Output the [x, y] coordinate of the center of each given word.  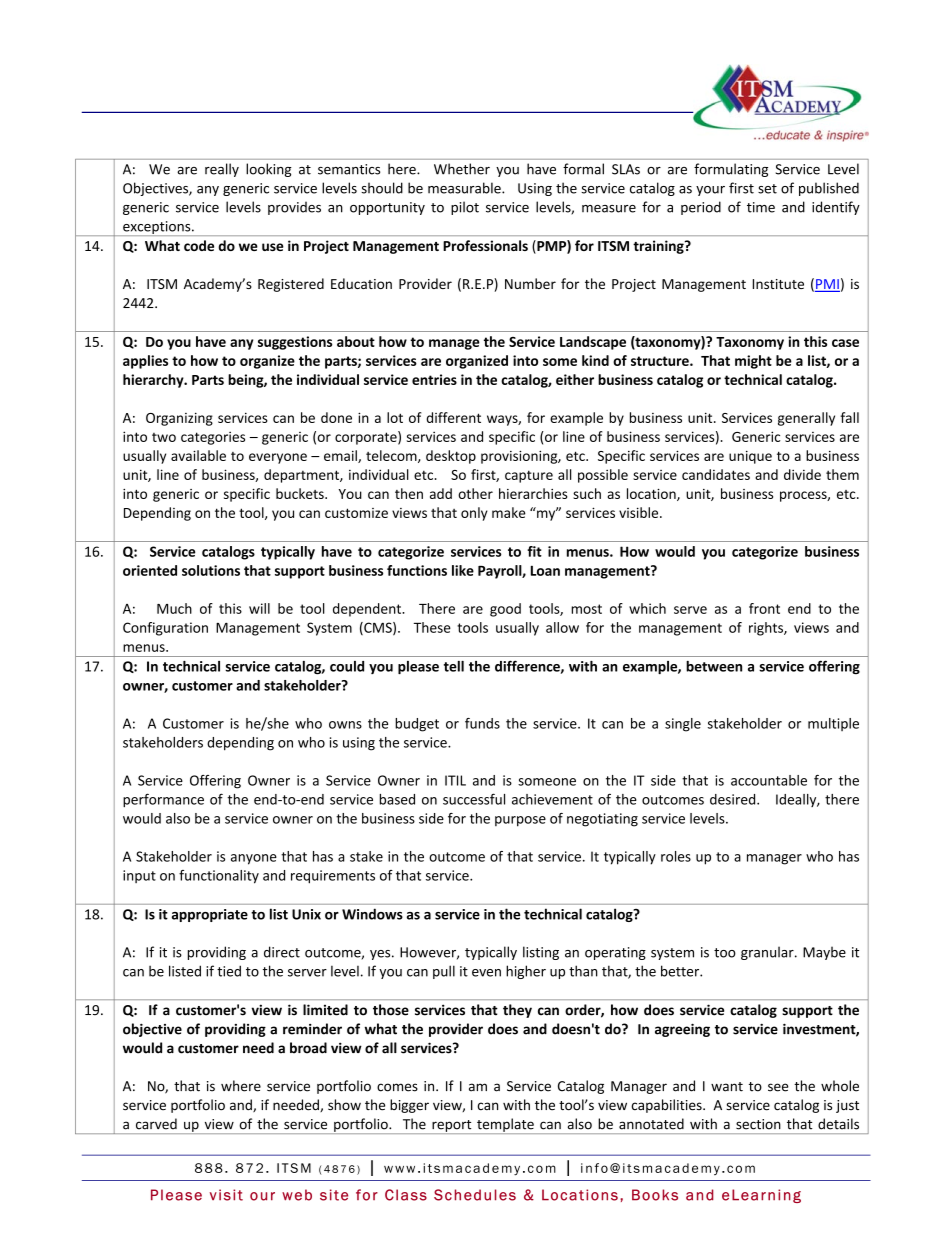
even [486, 973]
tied [229, 971]
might [753, 362]
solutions [211, 570]
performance [163, 800]
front [764, 608]
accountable [769, 780]
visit [226, 1195]
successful [474, 799]
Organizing [179, 419]
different [453, 417]
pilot [465, 208]
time [761, 207]
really [222, 170]
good [505, 610]
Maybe [824, 953]
